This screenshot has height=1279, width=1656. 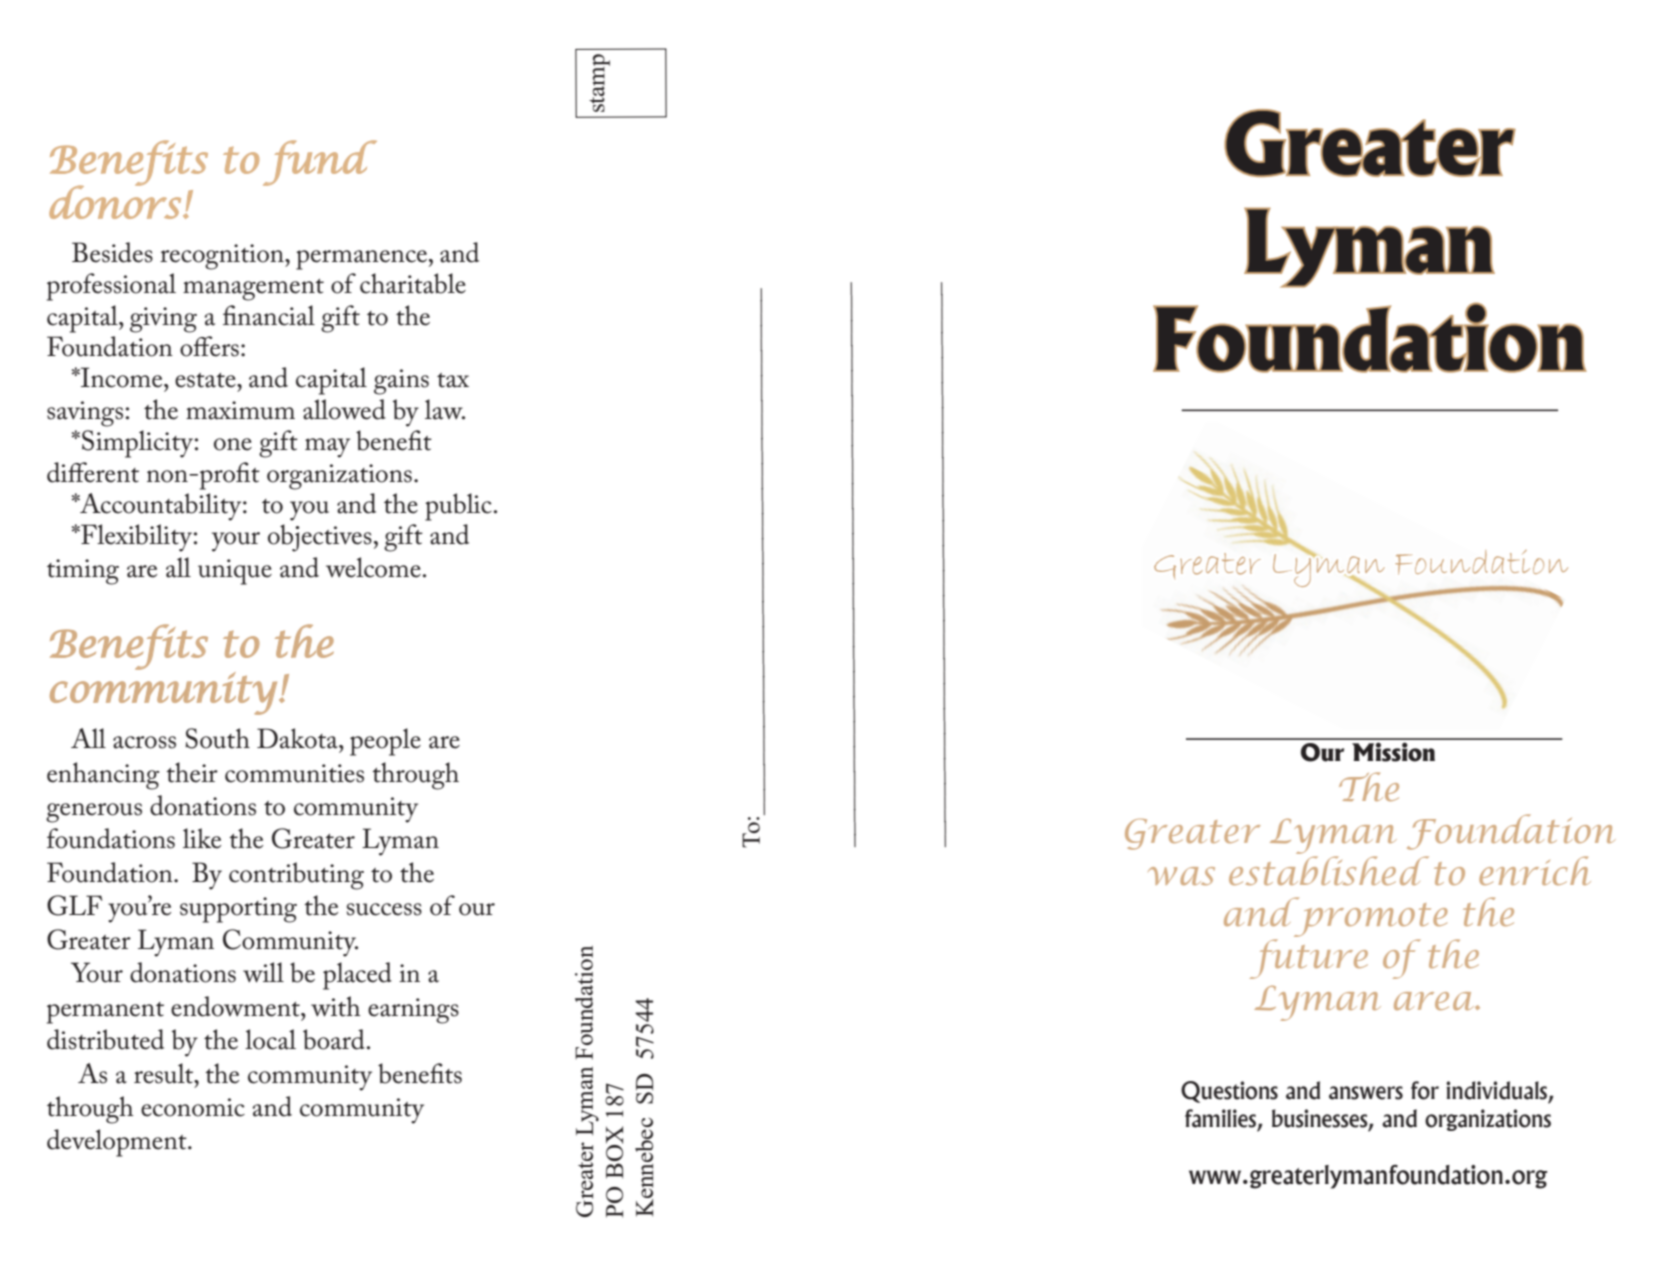 What do you see at coordinates (1229, 1092) in the screenshot?
I see `Questions` at bounding box center [1229, 1092].
